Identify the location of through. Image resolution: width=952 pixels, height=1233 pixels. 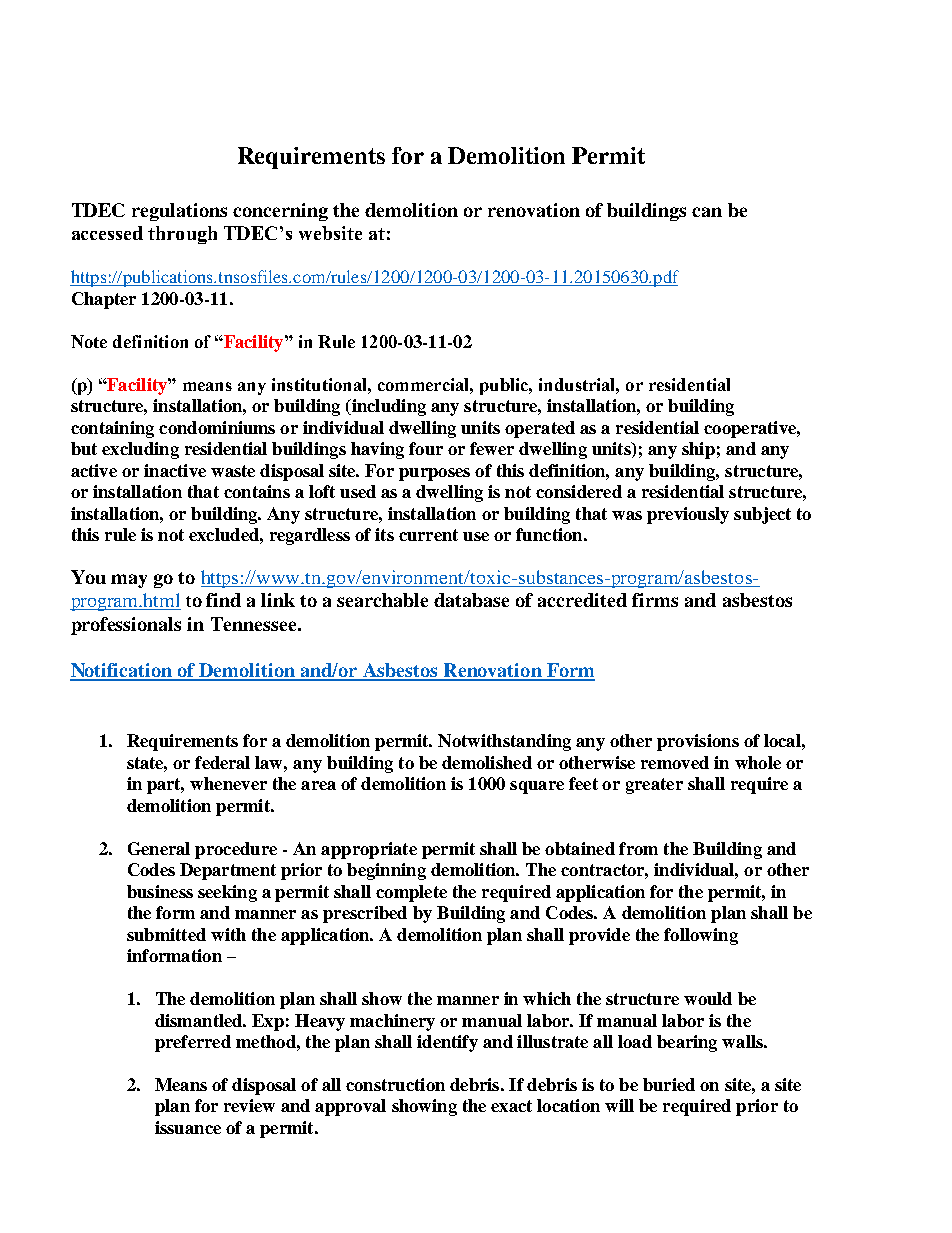
(182, 235).
